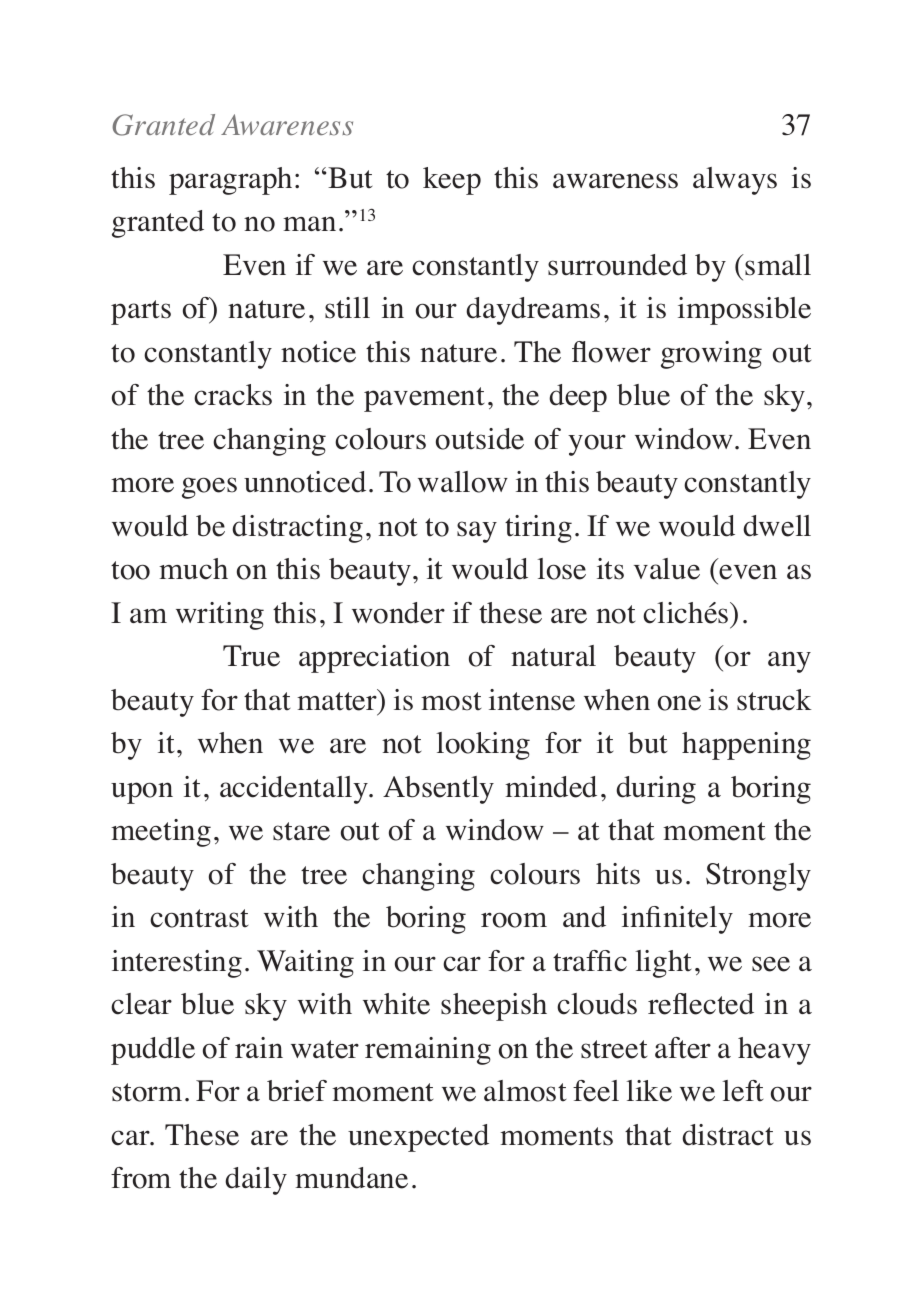  Describe the element at coordinates (452, 181) in the screenshot. I see `keep` at that location.
